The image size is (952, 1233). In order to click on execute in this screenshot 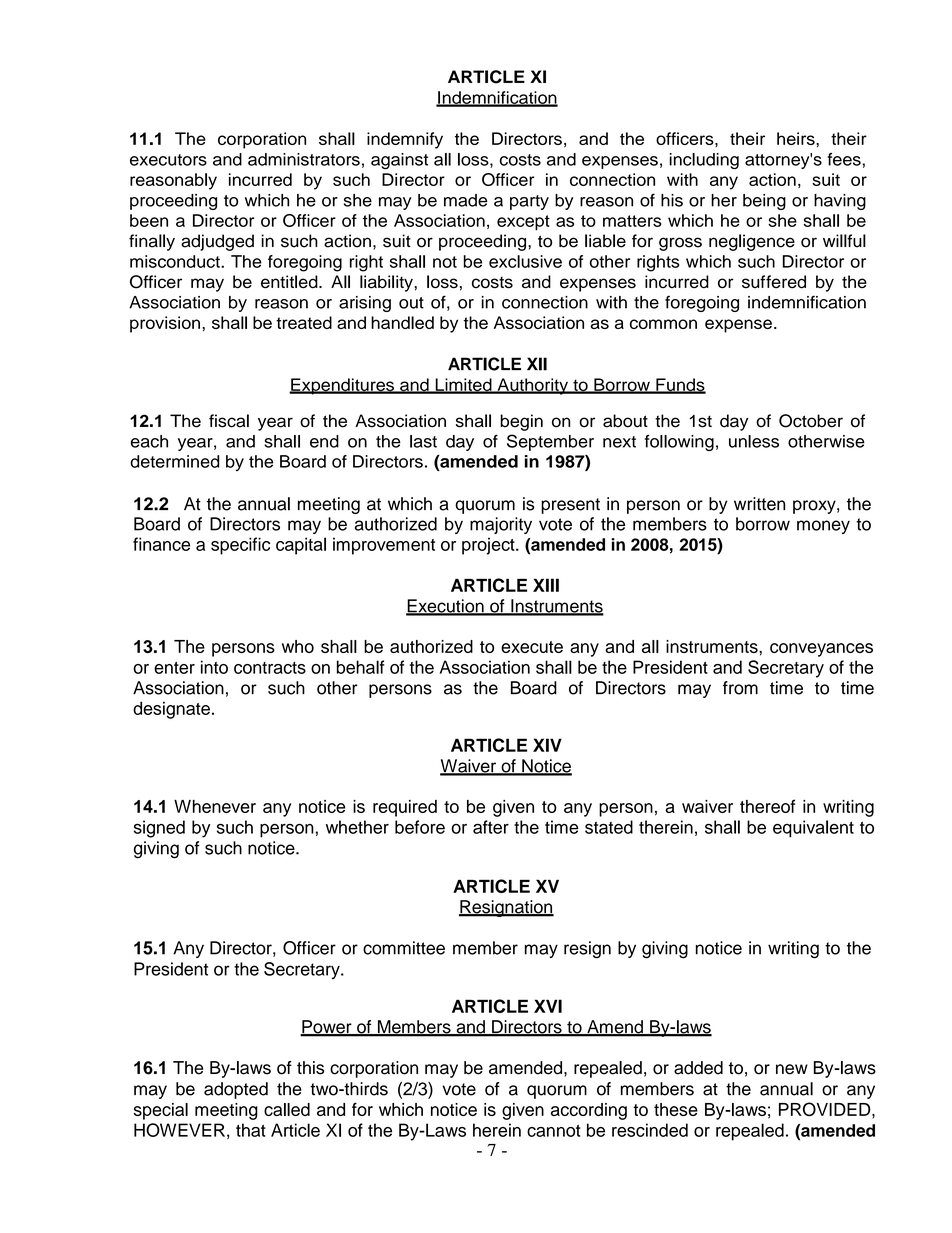, I will do `click(532, 647)`.
